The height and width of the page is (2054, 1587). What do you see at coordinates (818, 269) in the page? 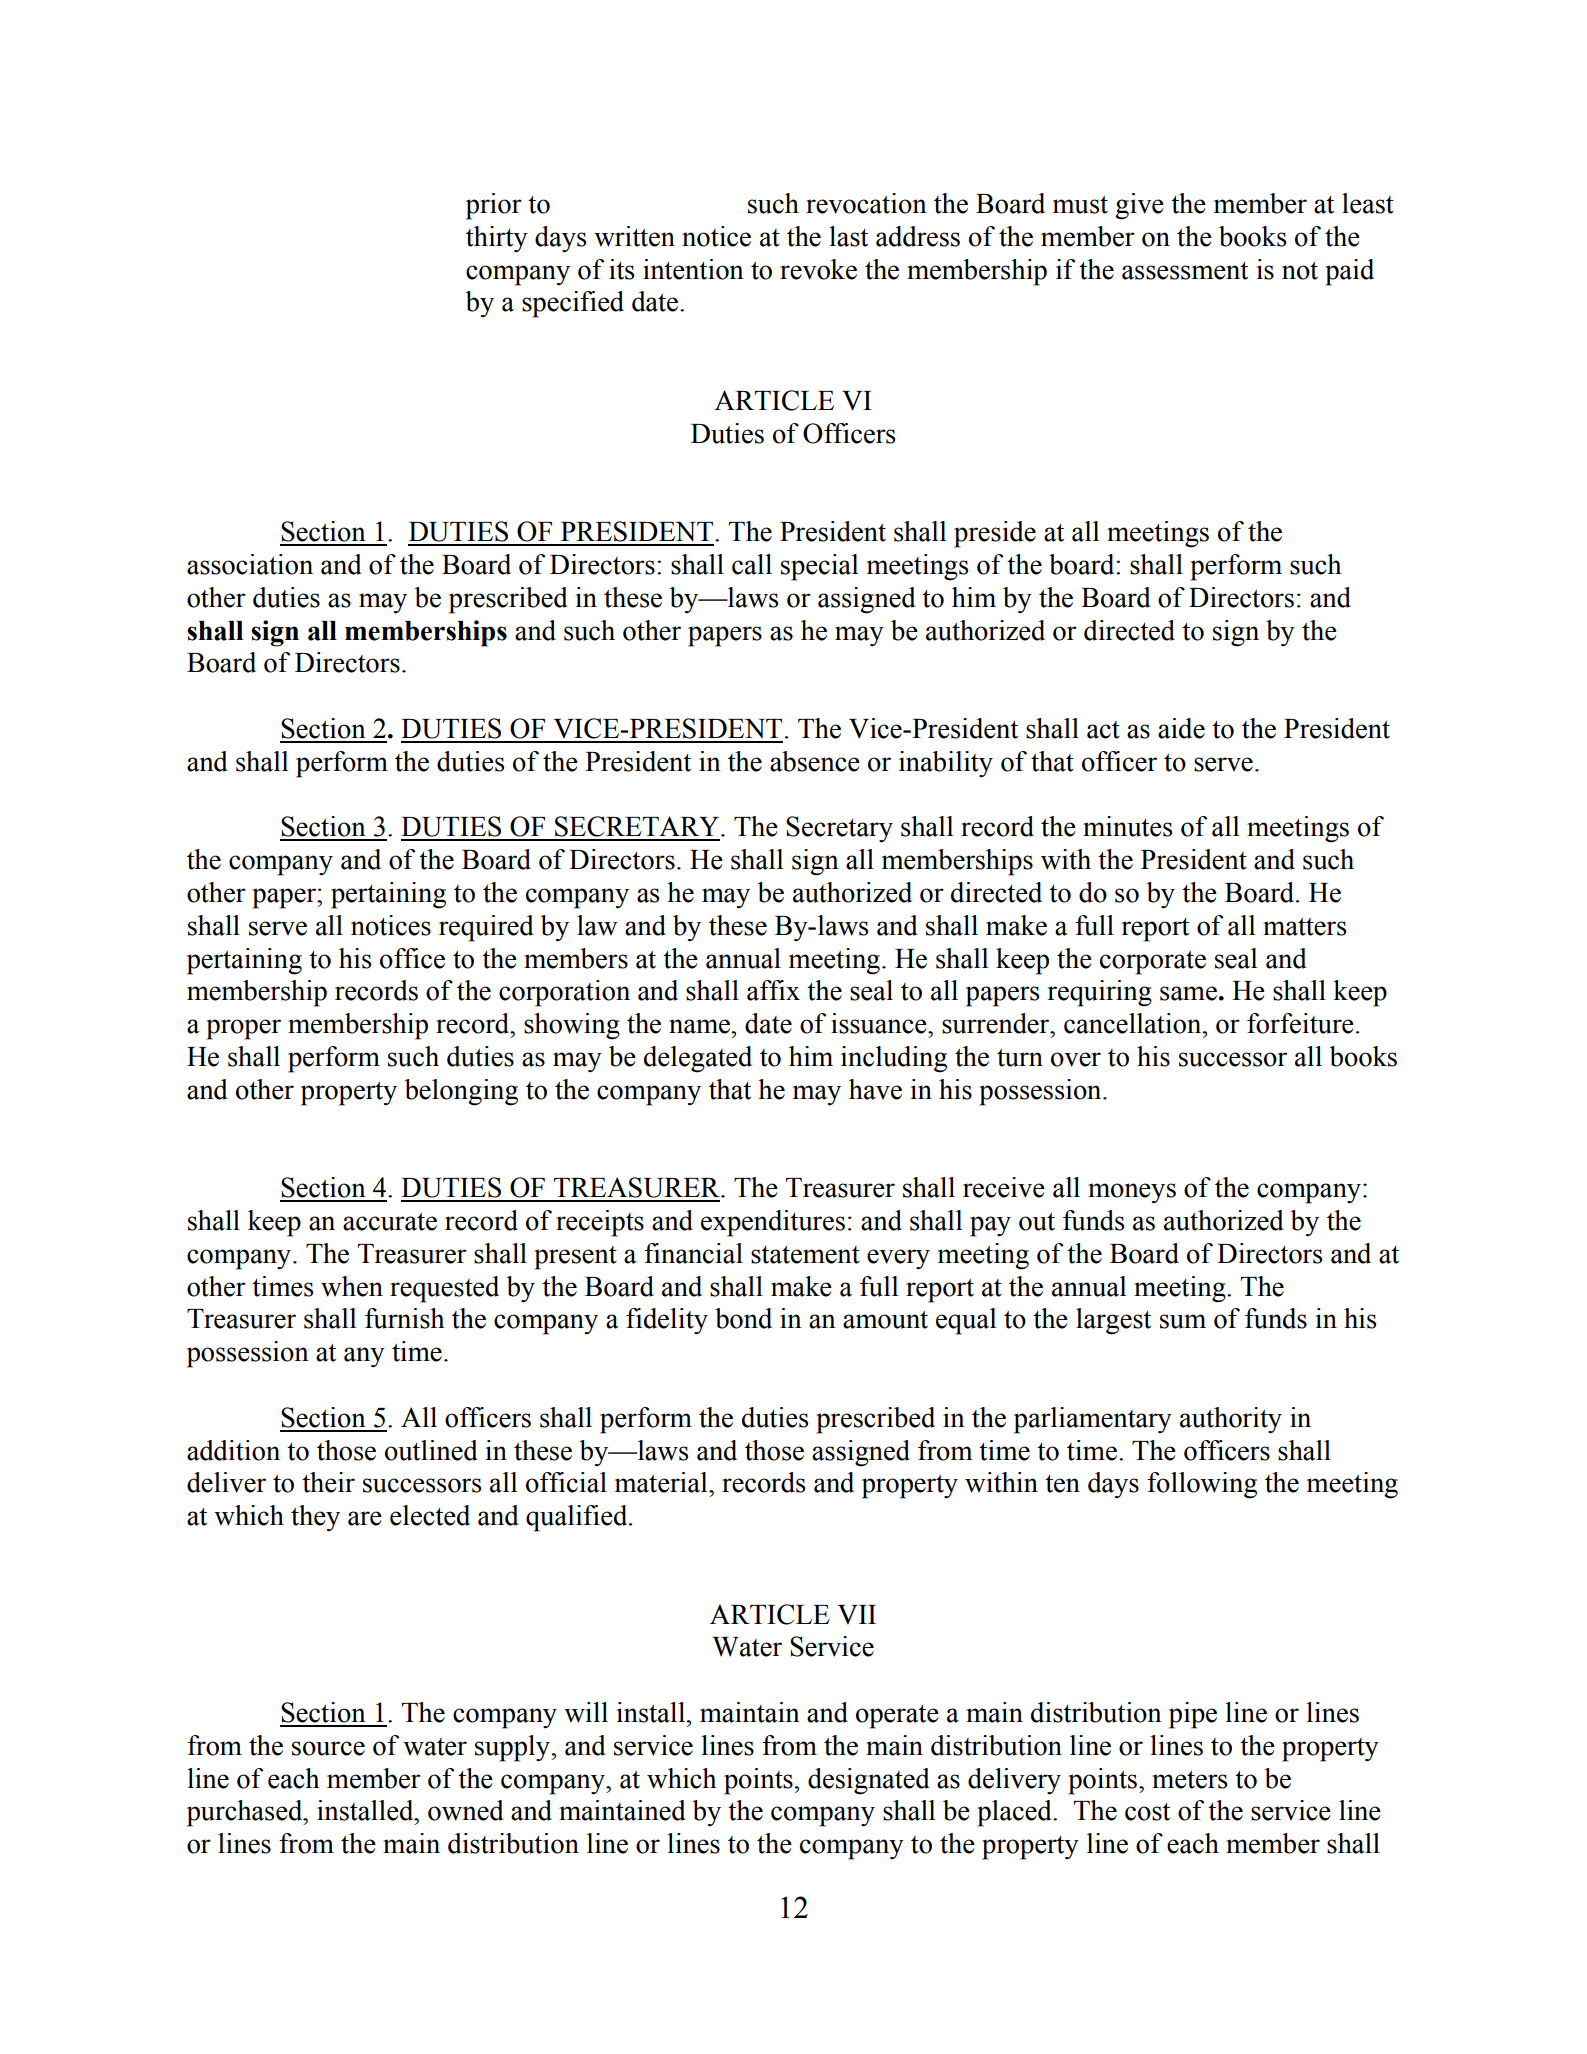
I see `revoke` at bounding box center [818, 269].
